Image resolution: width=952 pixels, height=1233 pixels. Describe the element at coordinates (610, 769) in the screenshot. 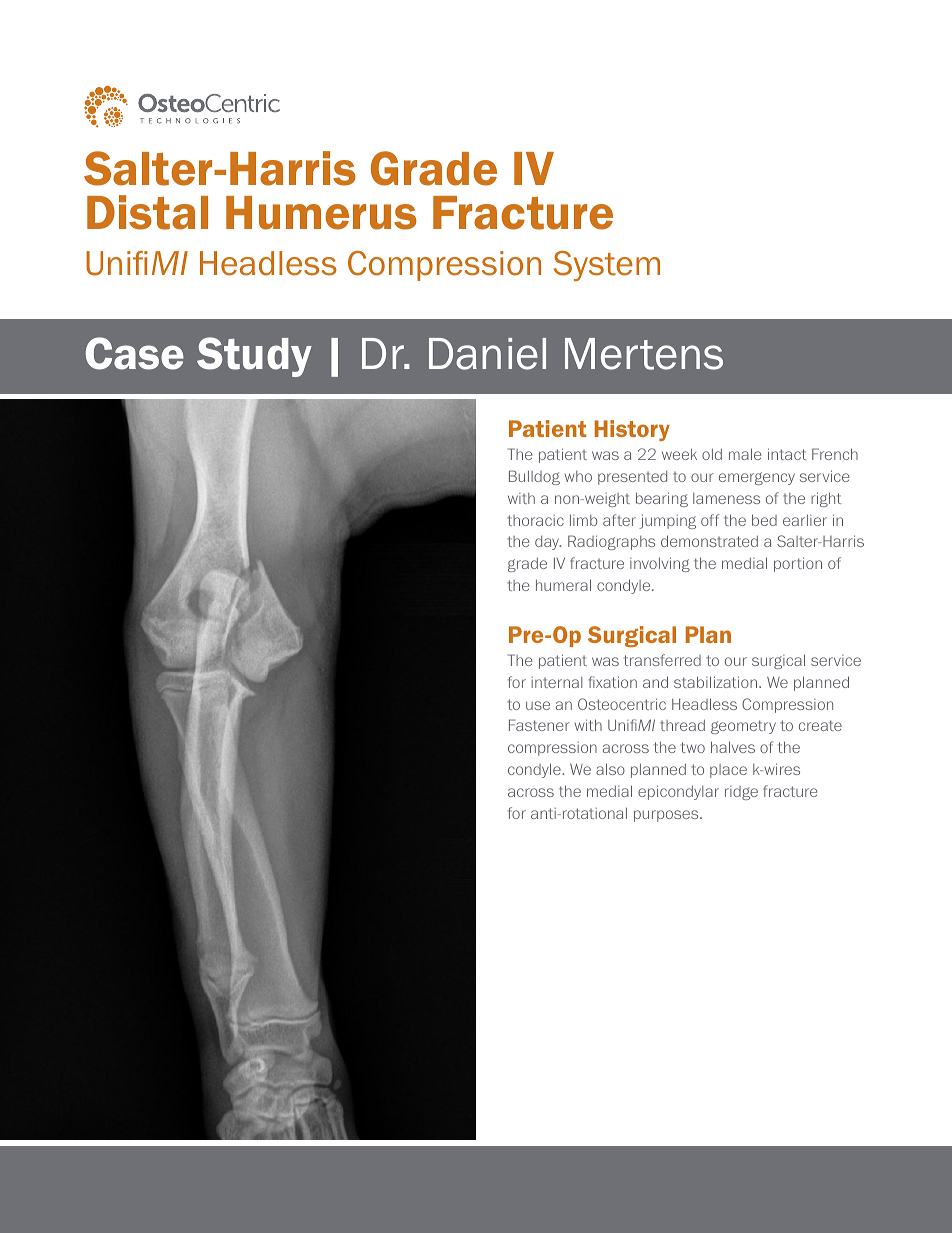

I see `also` at that location.
